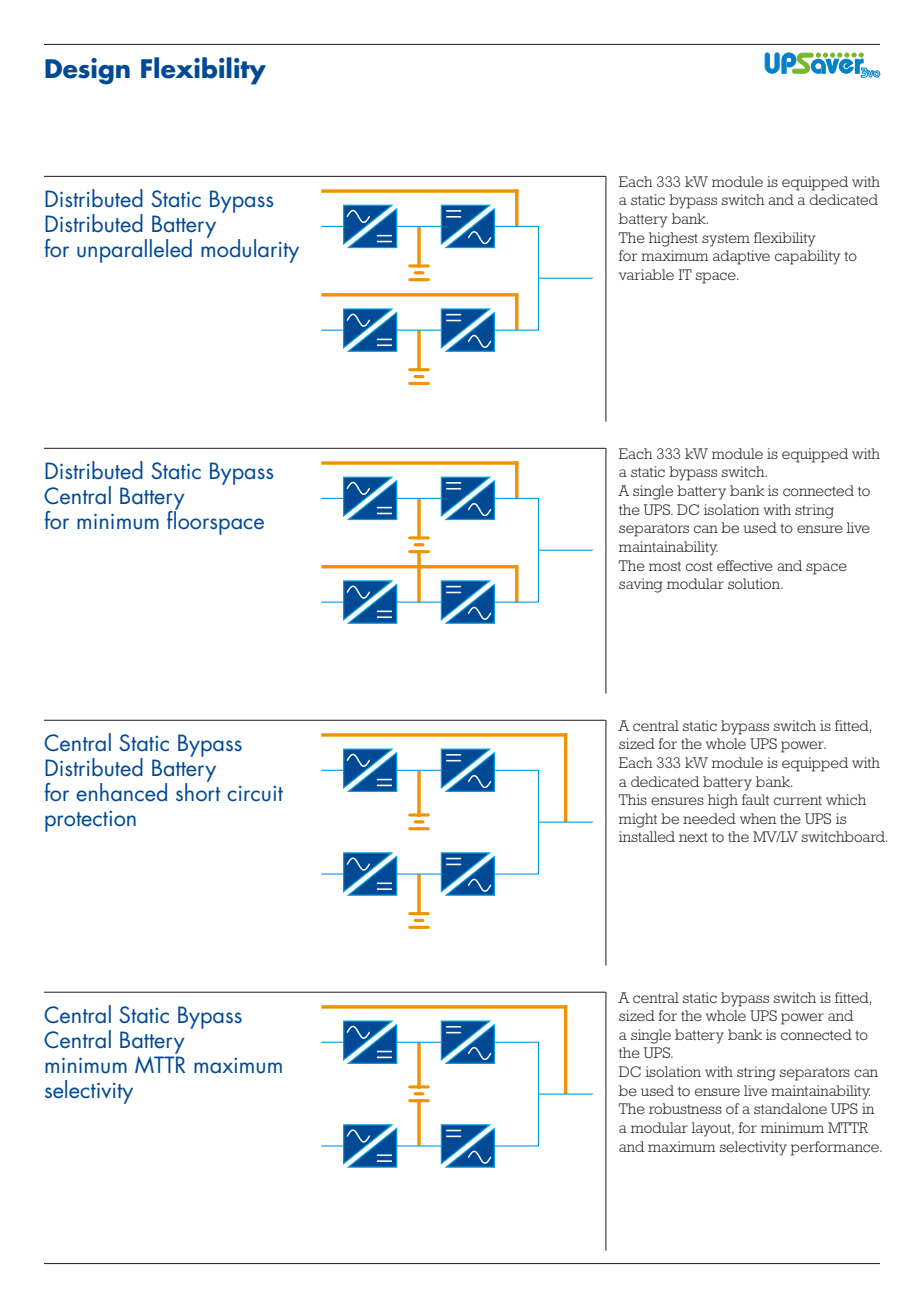 The height and width of the screenshot is (1308, 924). What do you see at coordinates (198, 791) in the screenshot?
I see `short` at bounding box center [198, 791].
